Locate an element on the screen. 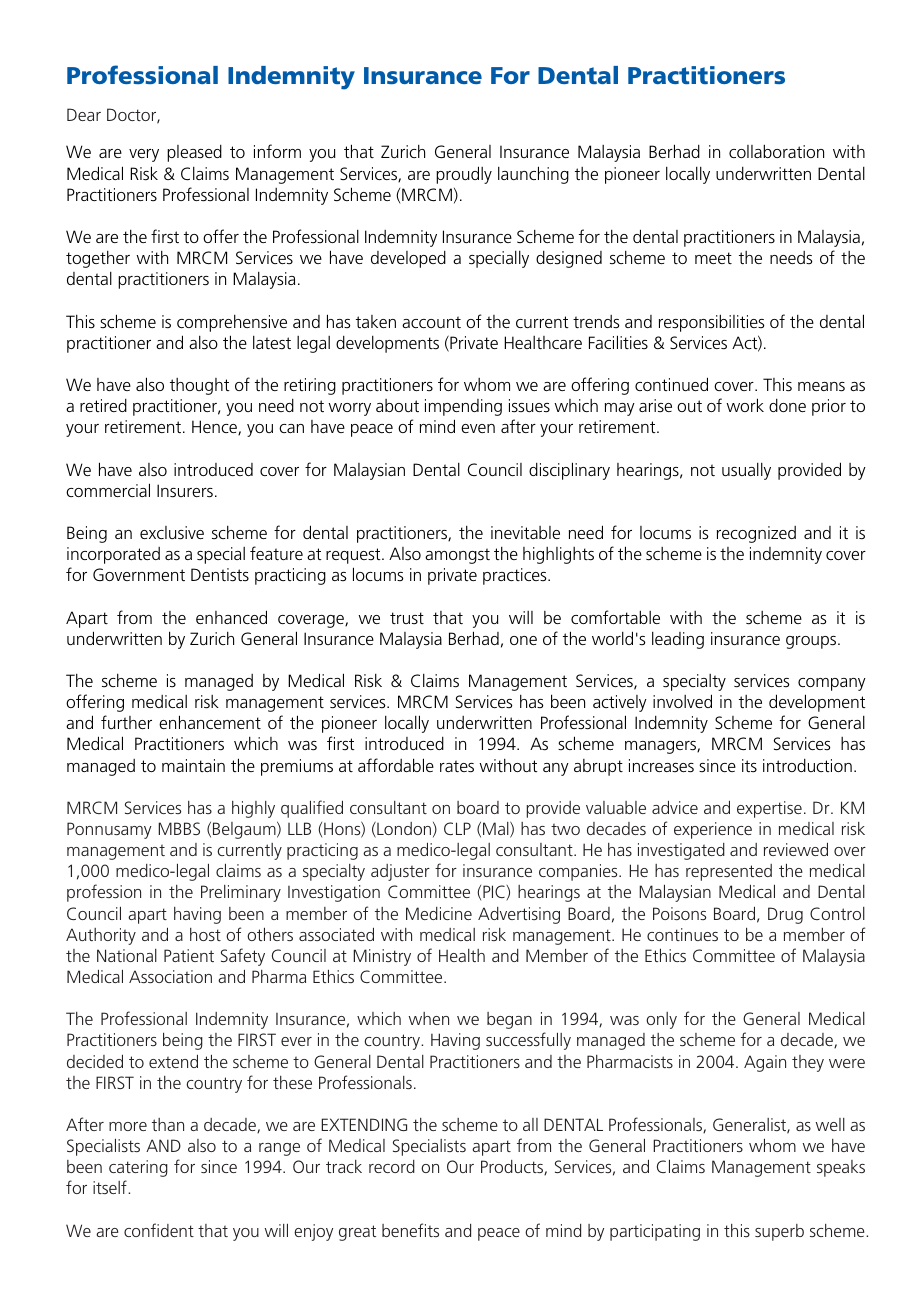 The height and width of the screenshot is (1311, 924). pleased is located at coordinates (194, 153).
